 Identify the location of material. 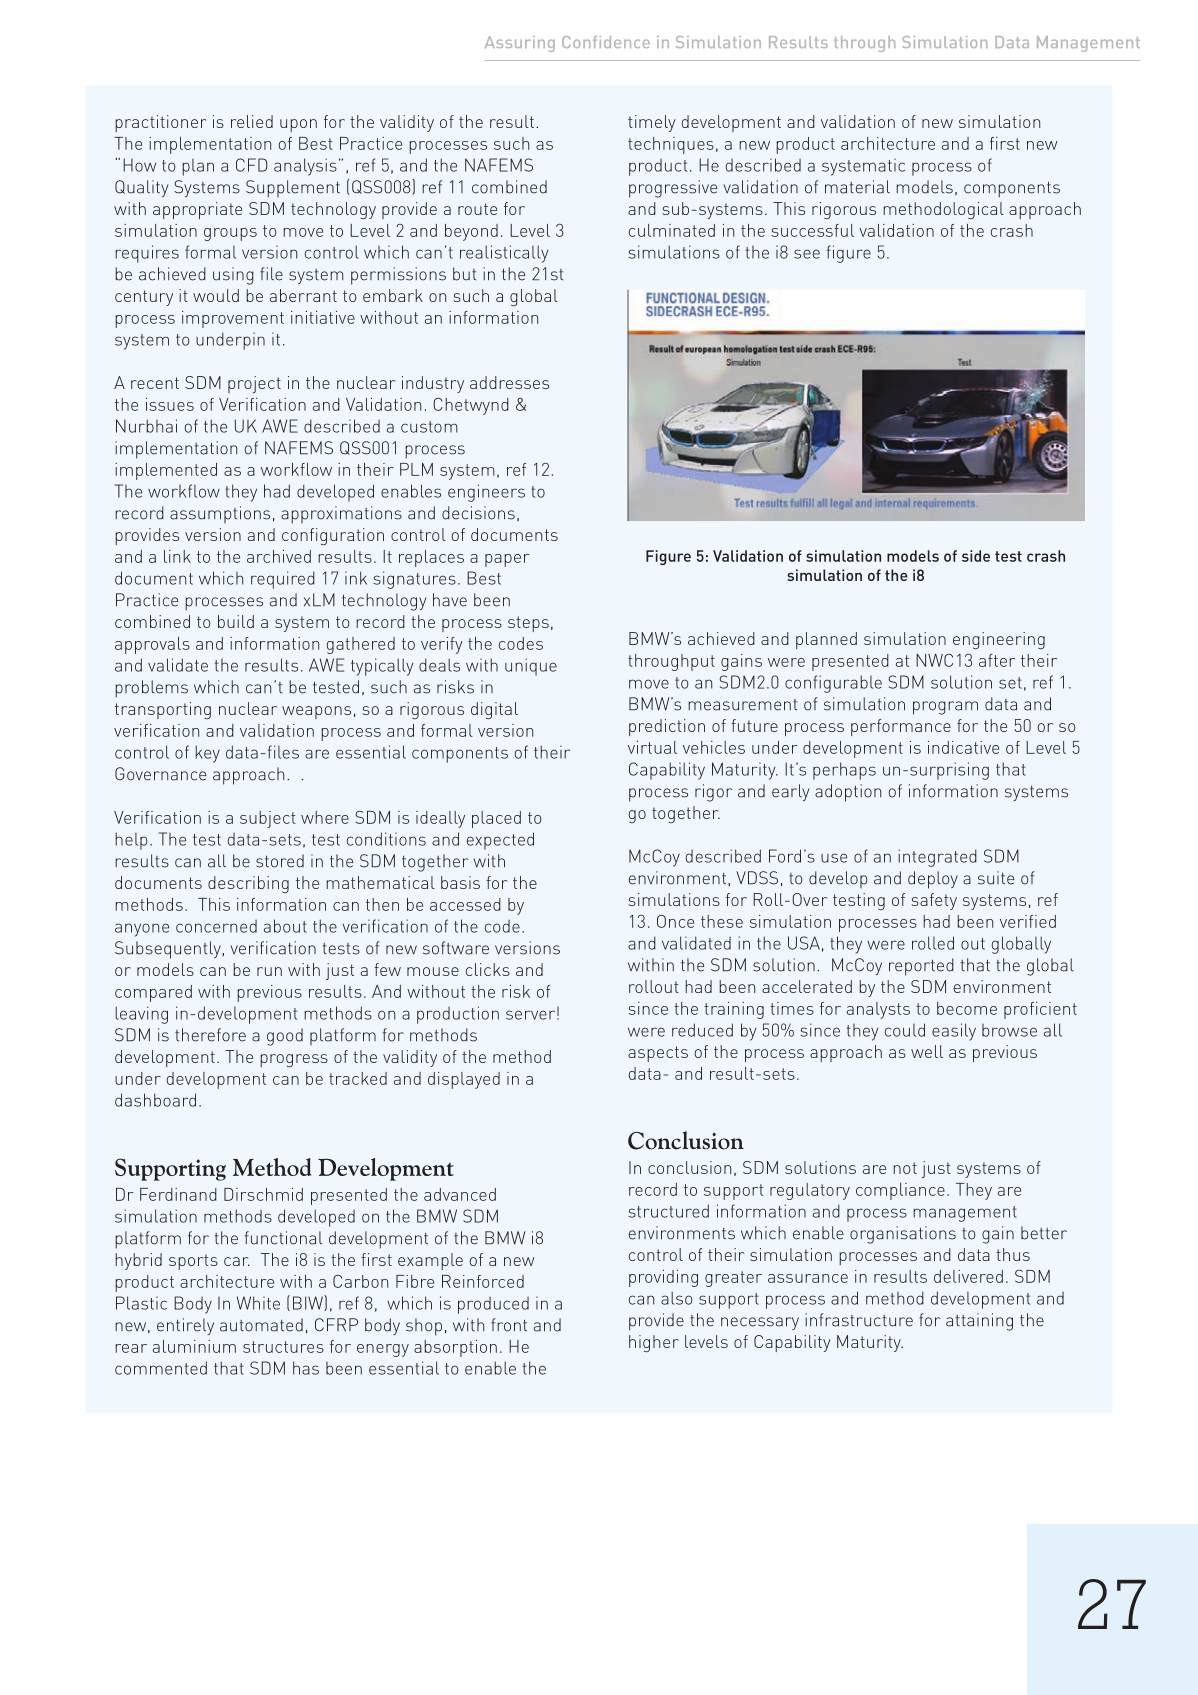
(857, 187).
